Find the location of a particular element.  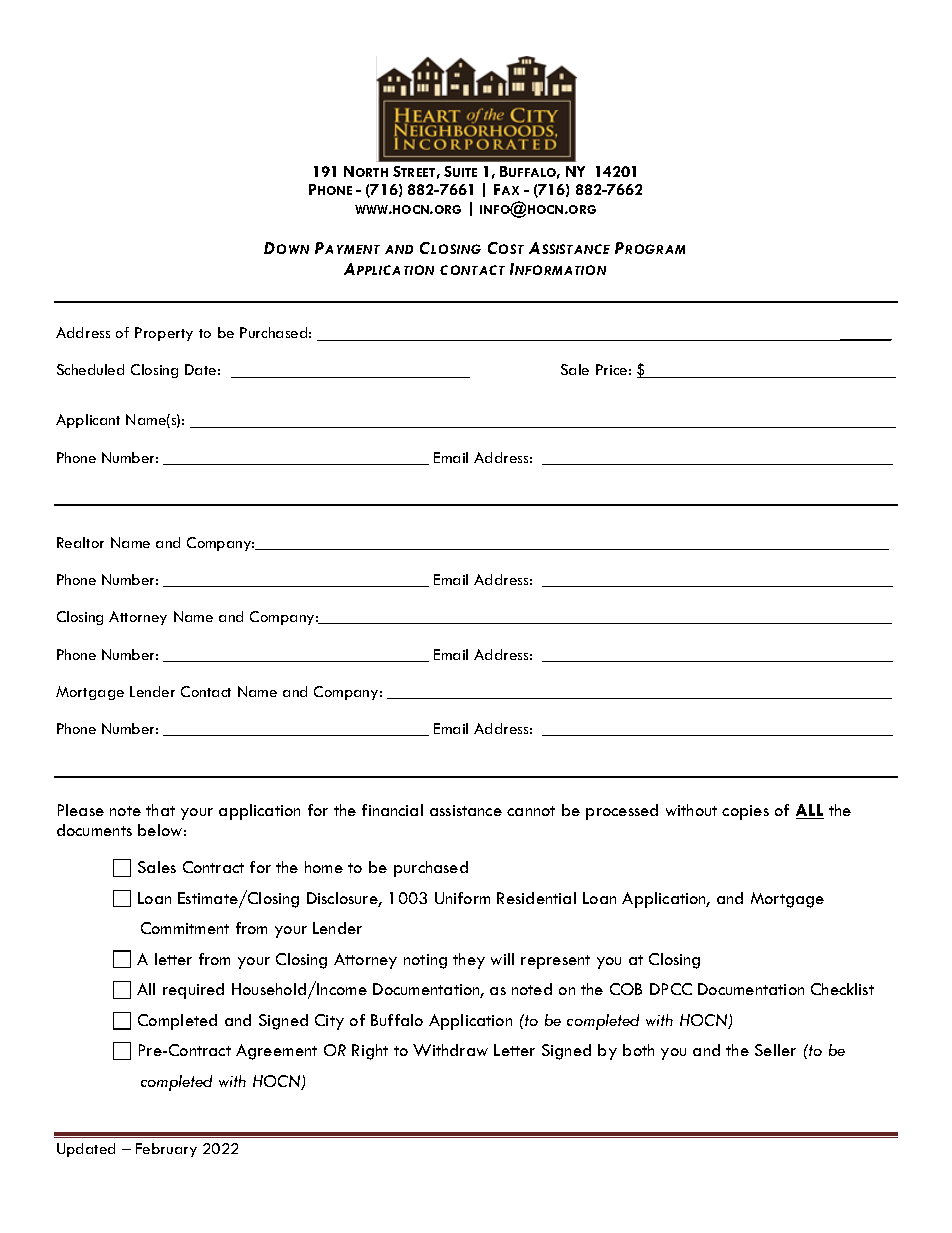

financial is located at coordinates (392, 810).
